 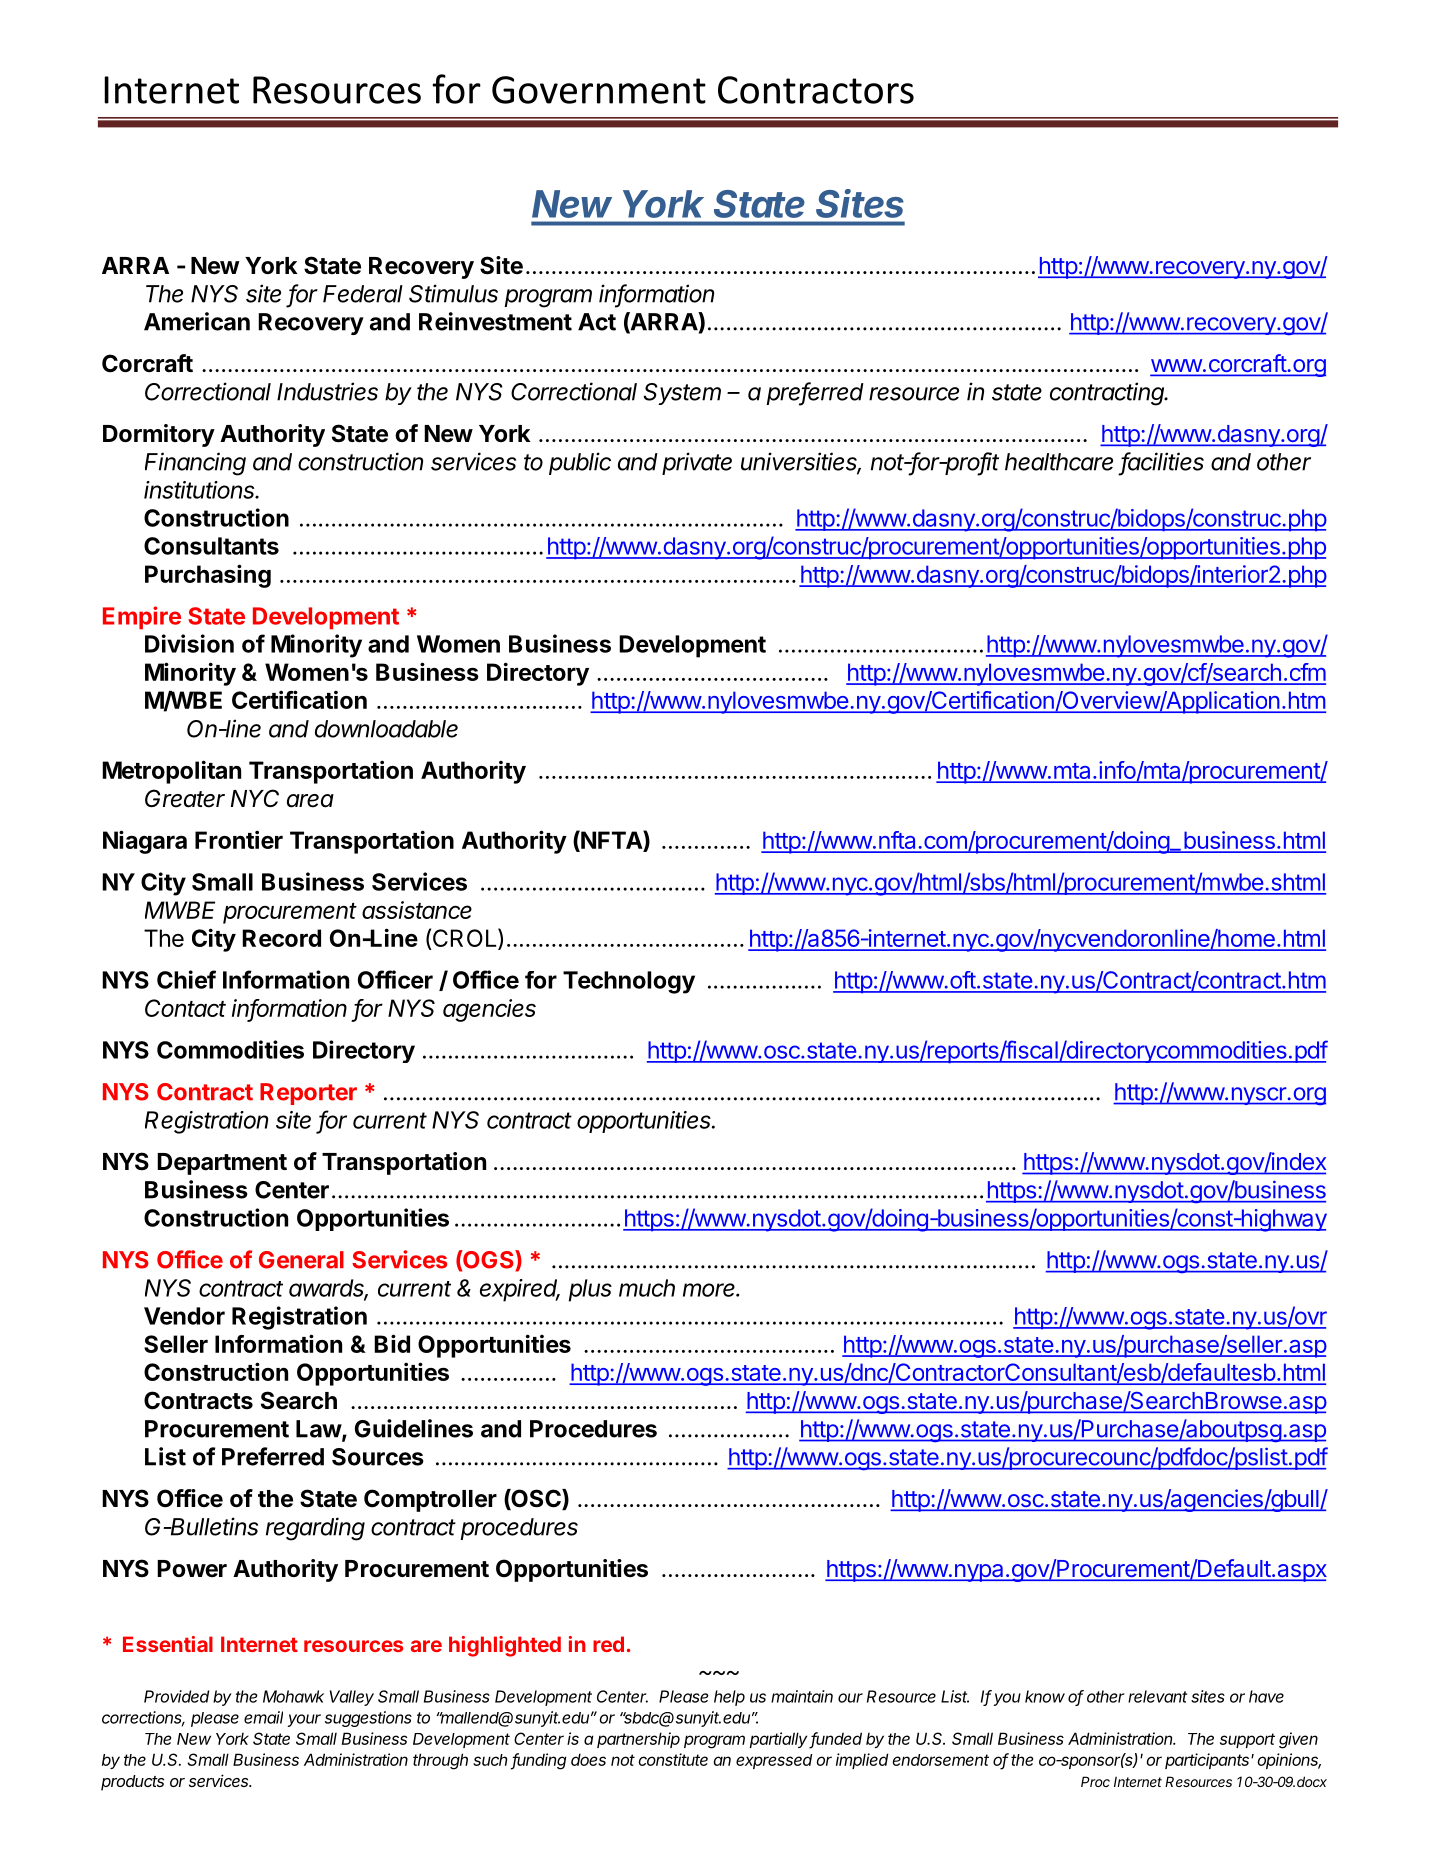 I want to click on much, so click(x=647, y=1288).
